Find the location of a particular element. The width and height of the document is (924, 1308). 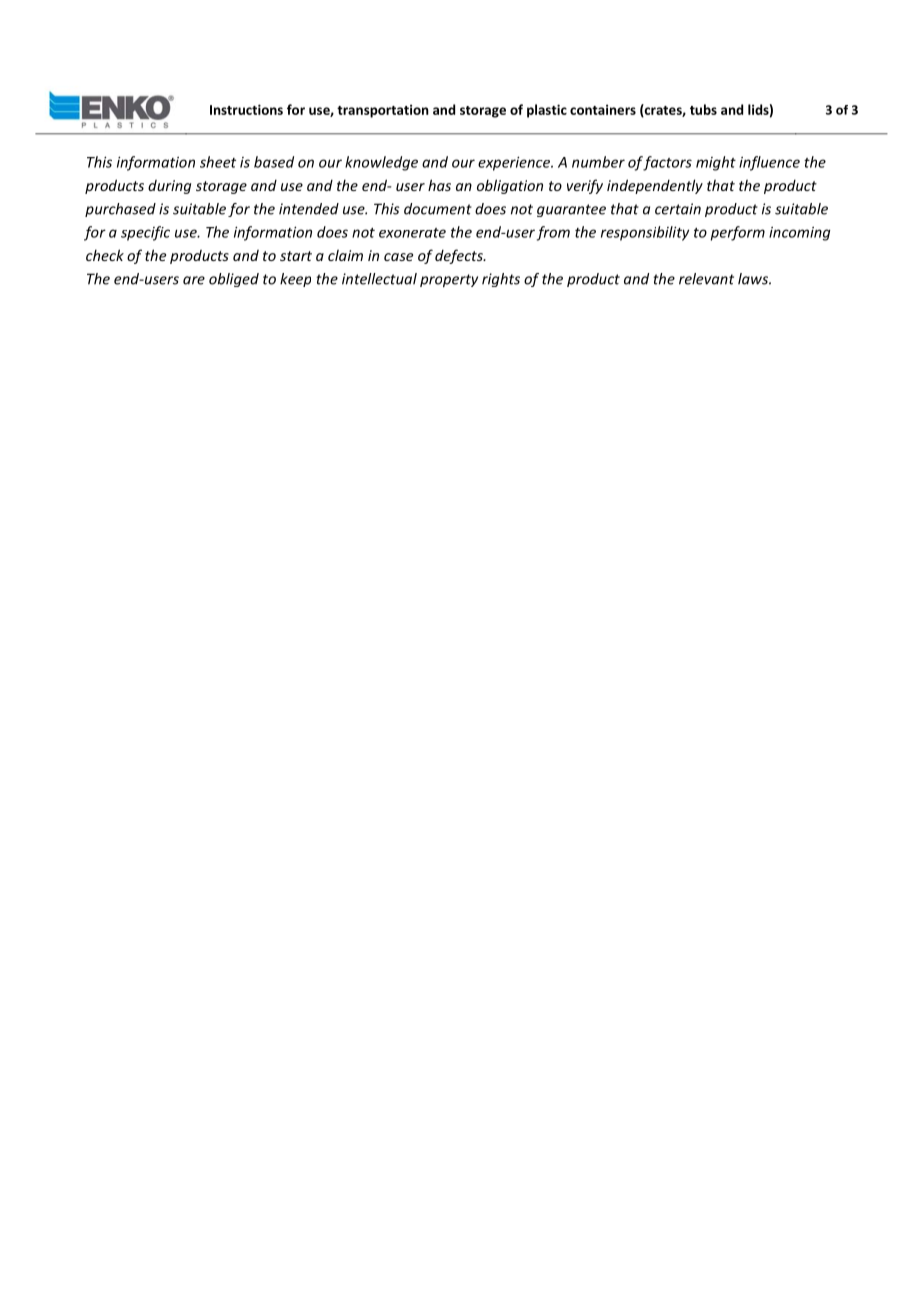

perform is located at coordinates (738, 233).
